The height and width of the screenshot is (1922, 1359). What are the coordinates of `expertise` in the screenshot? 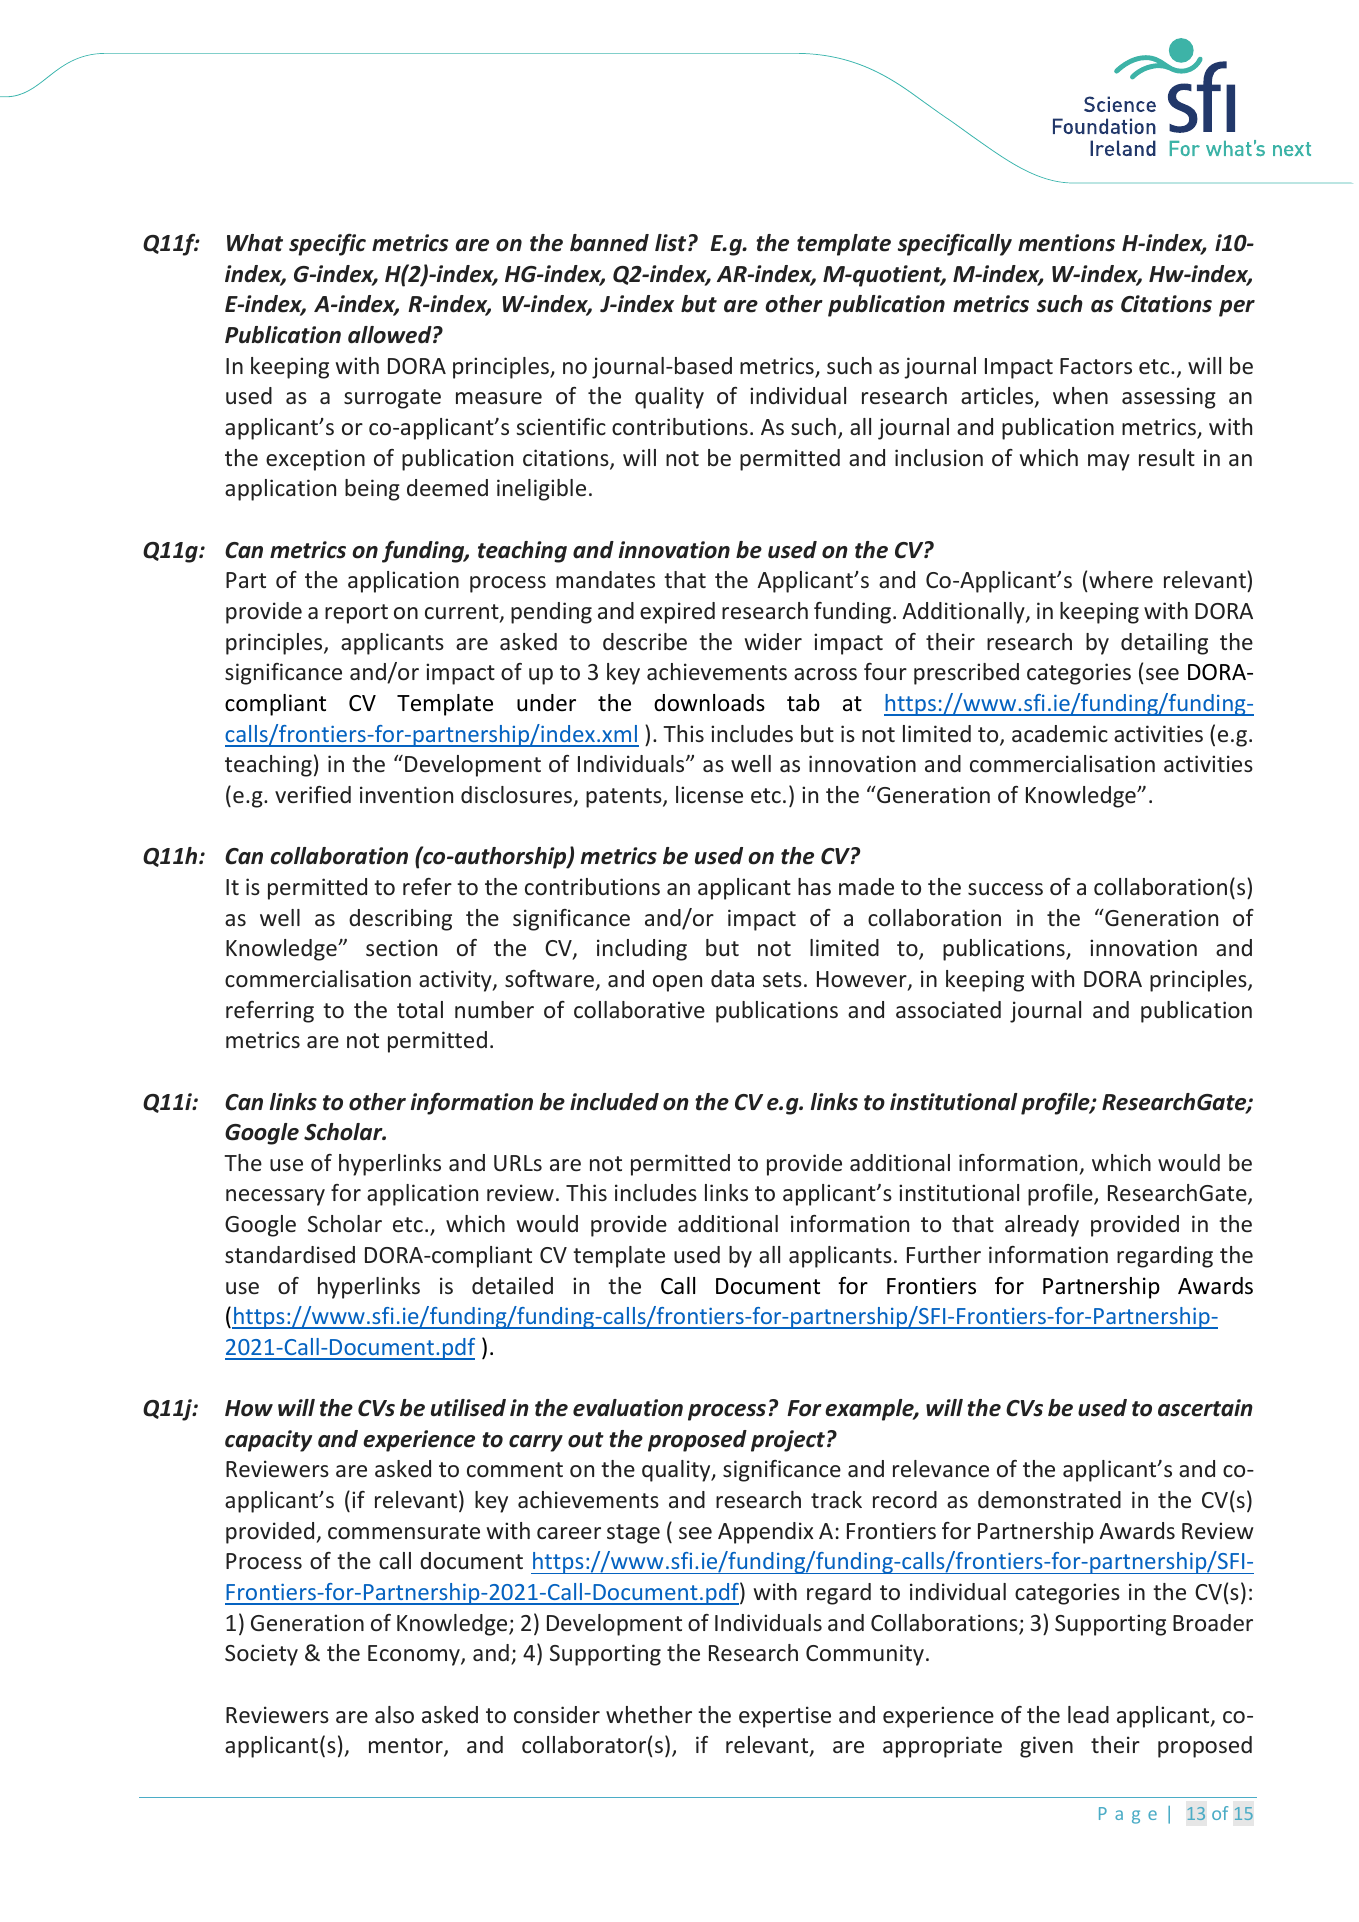 It's located at (785, 1717).
